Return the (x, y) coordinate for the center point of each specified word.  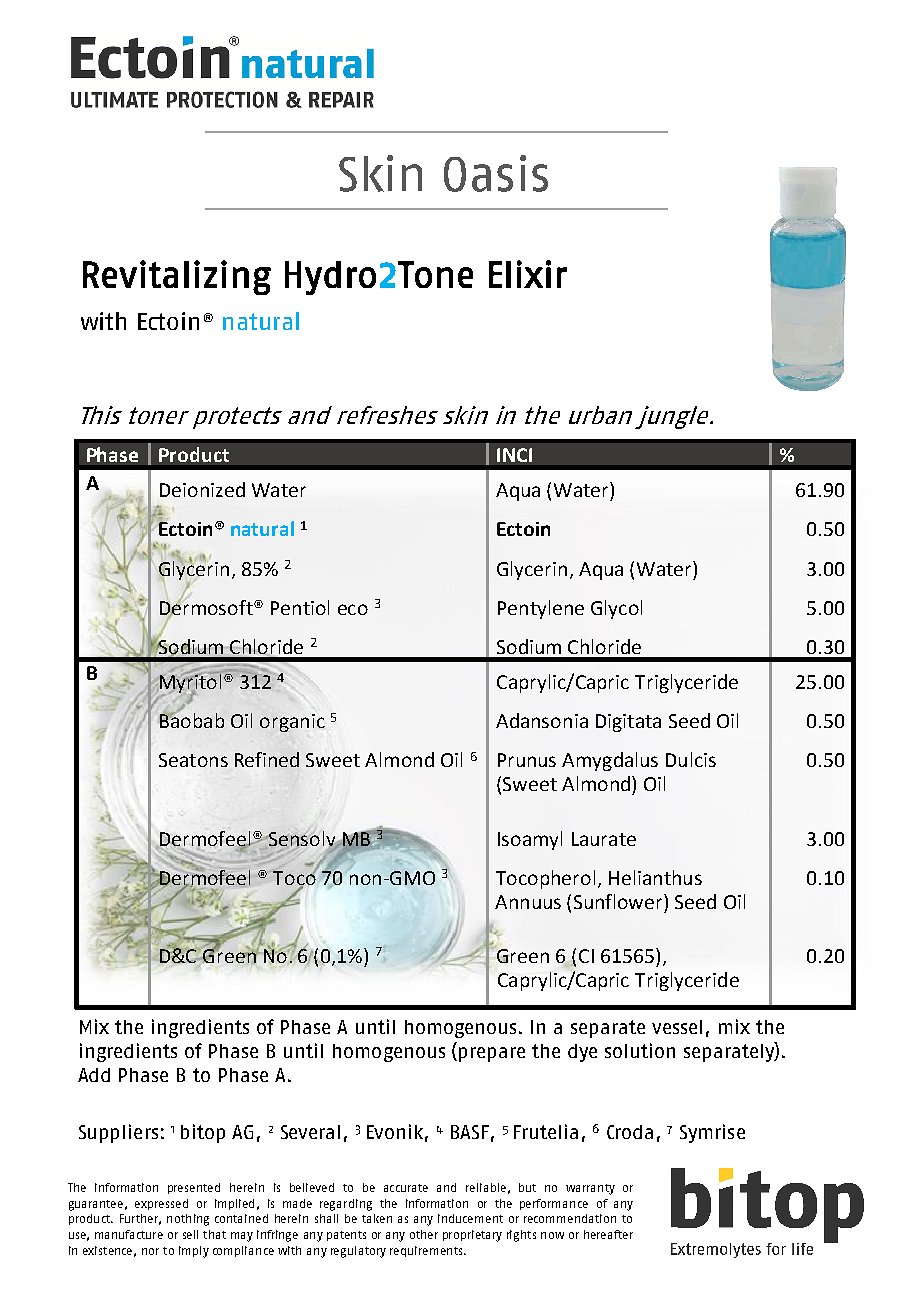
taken (377, 1218)
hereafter (608, 1234)
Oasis (496, 173)
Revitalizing (177, 277)
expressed (161, 1204)
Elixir (528, 274)
